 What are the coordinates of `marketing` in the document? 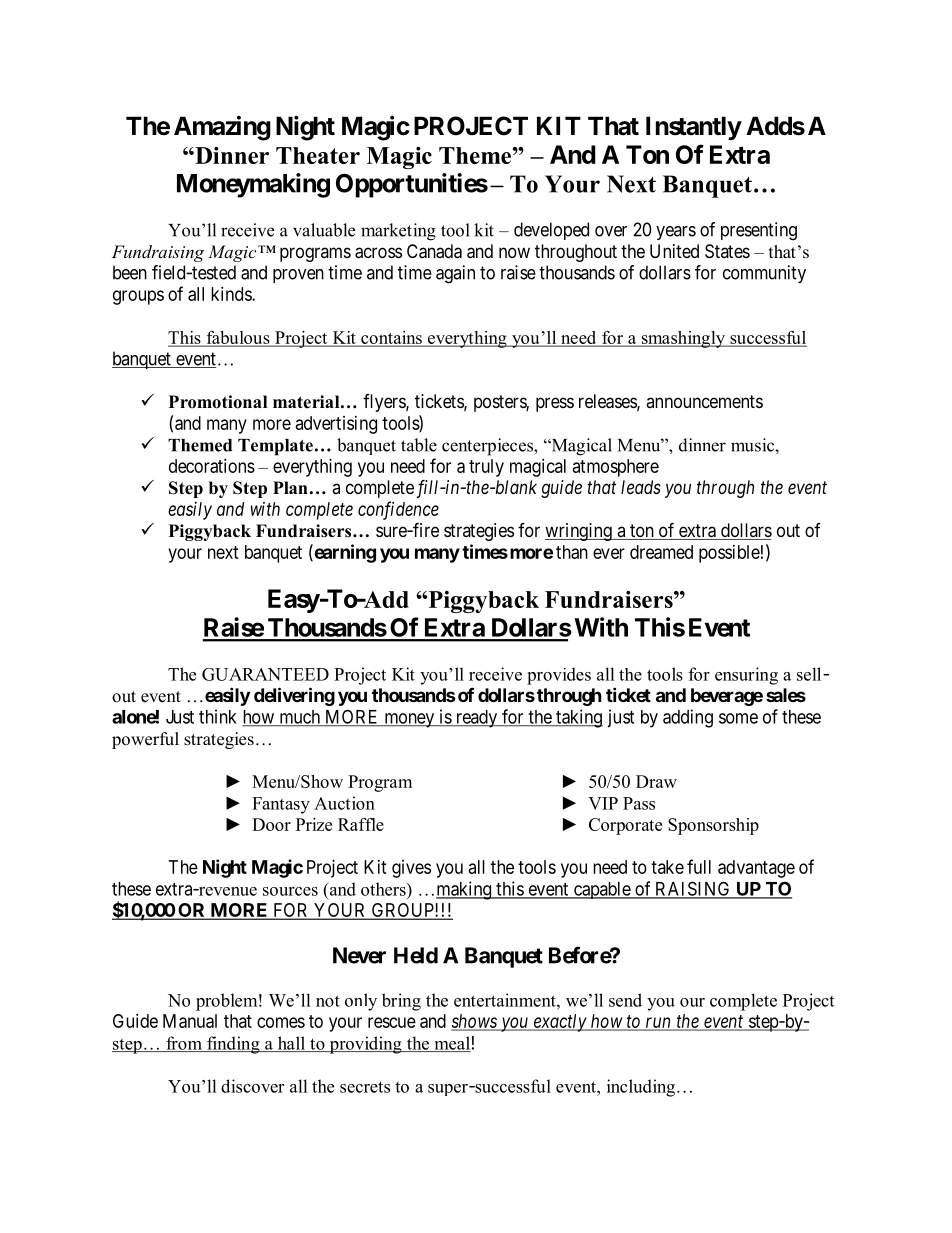 It's located at (398, 232).
